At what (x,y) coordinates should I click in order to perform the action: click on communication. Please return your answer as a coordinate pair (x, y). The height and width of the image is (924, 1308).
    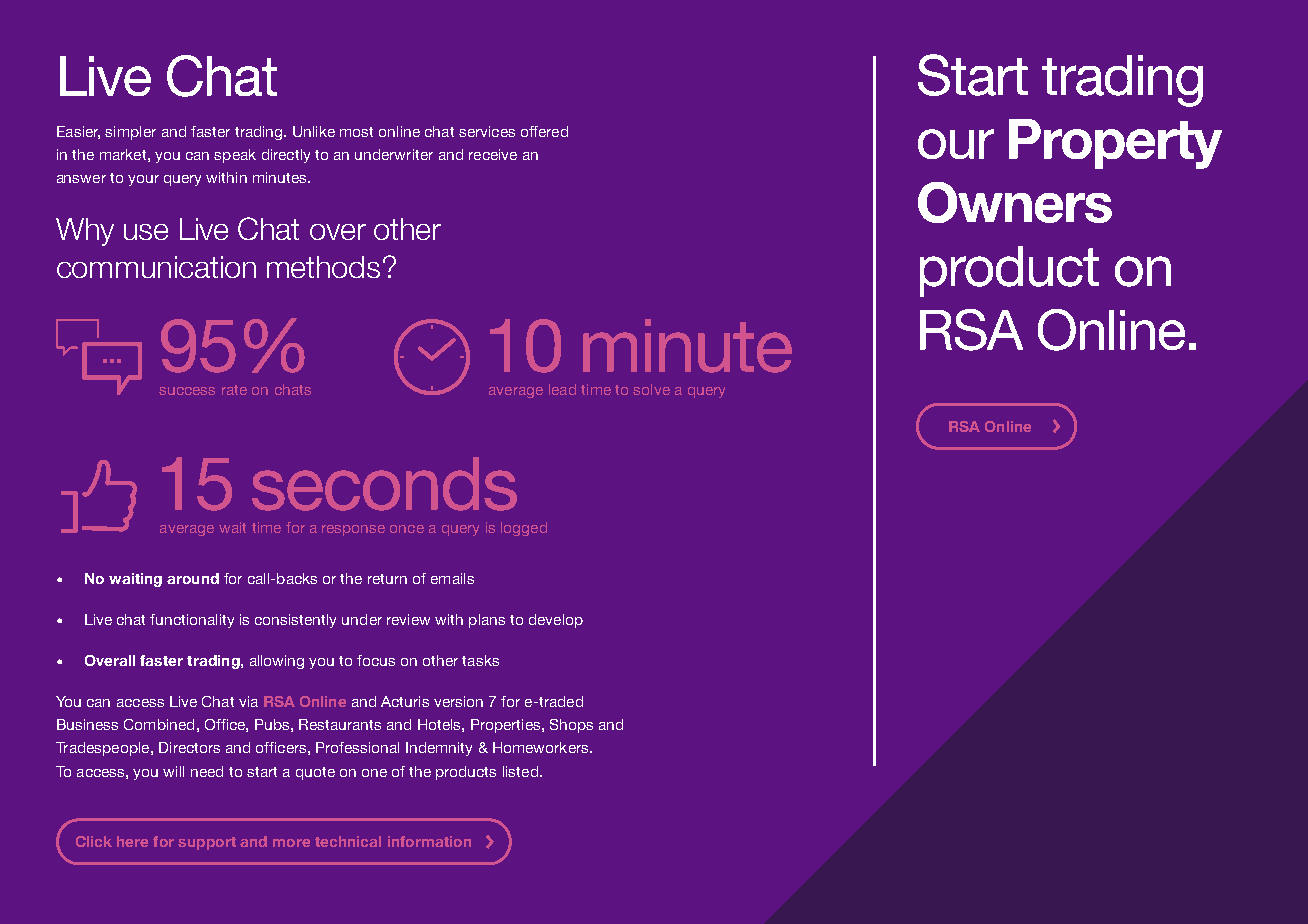
    Looking at the image, I should click on (156, 267).
